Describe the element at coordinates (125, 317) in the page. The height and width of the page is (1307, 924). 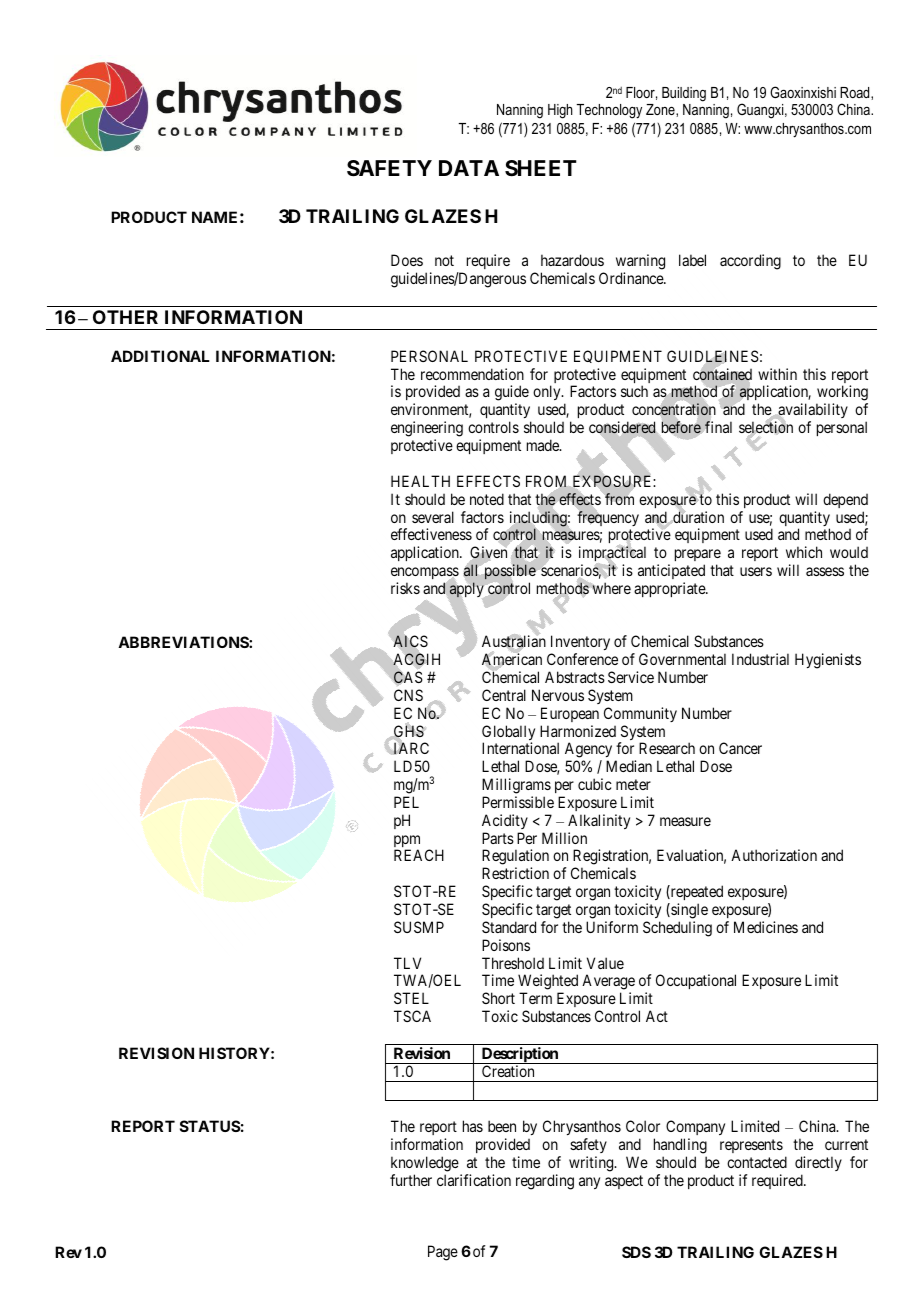
I see `OTHER` at that location.
